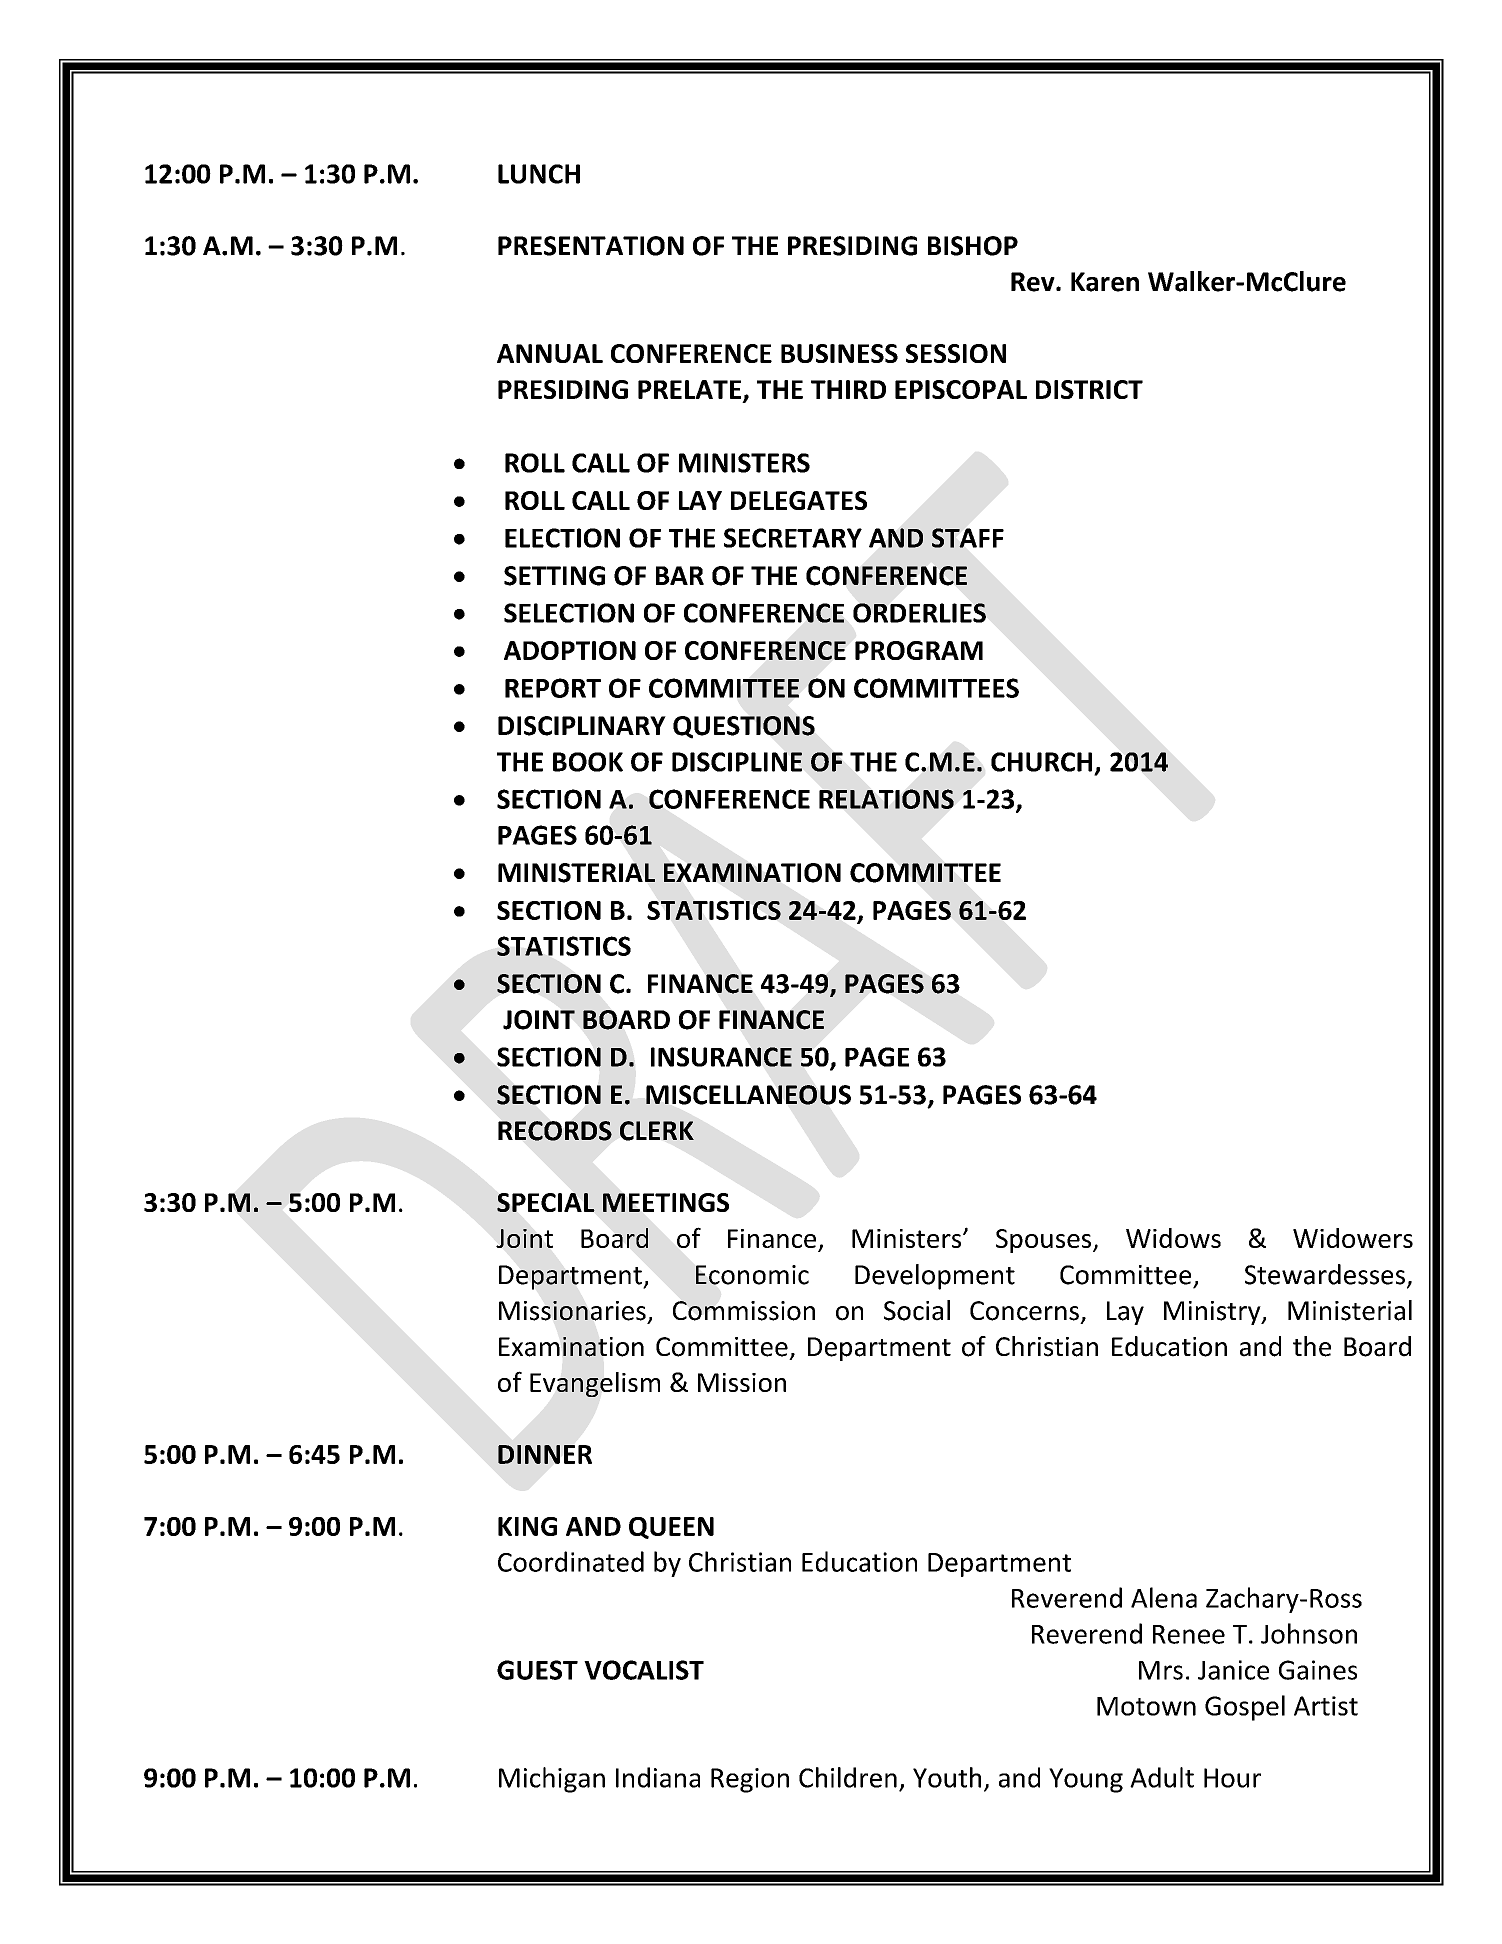  What do you see at coordinates (947, 1777) in the page?
I see `Youth` at bounding box center [947, 1777].
